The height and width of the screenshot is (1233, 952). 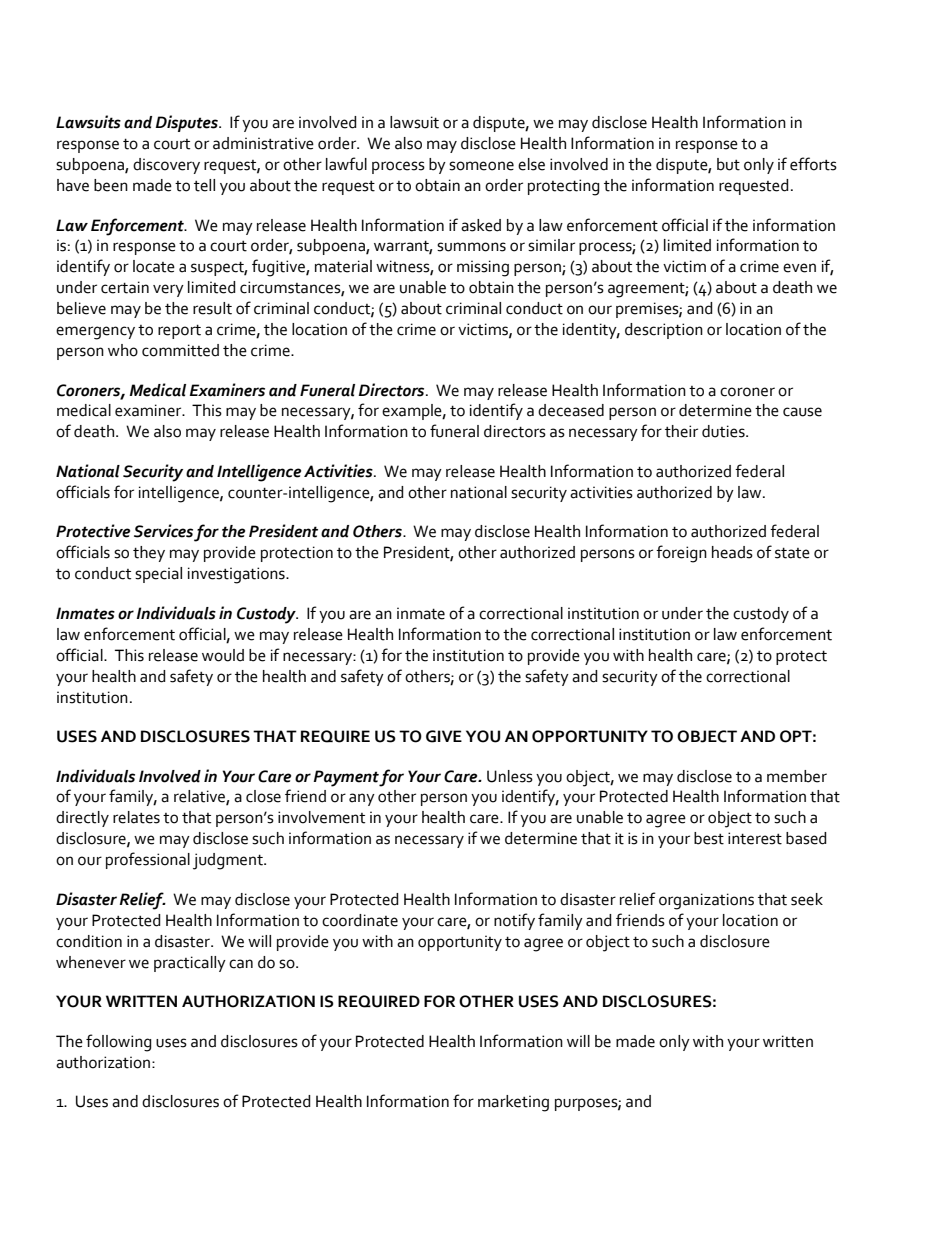 I want to click on relates, so click(x=136, y=817).
